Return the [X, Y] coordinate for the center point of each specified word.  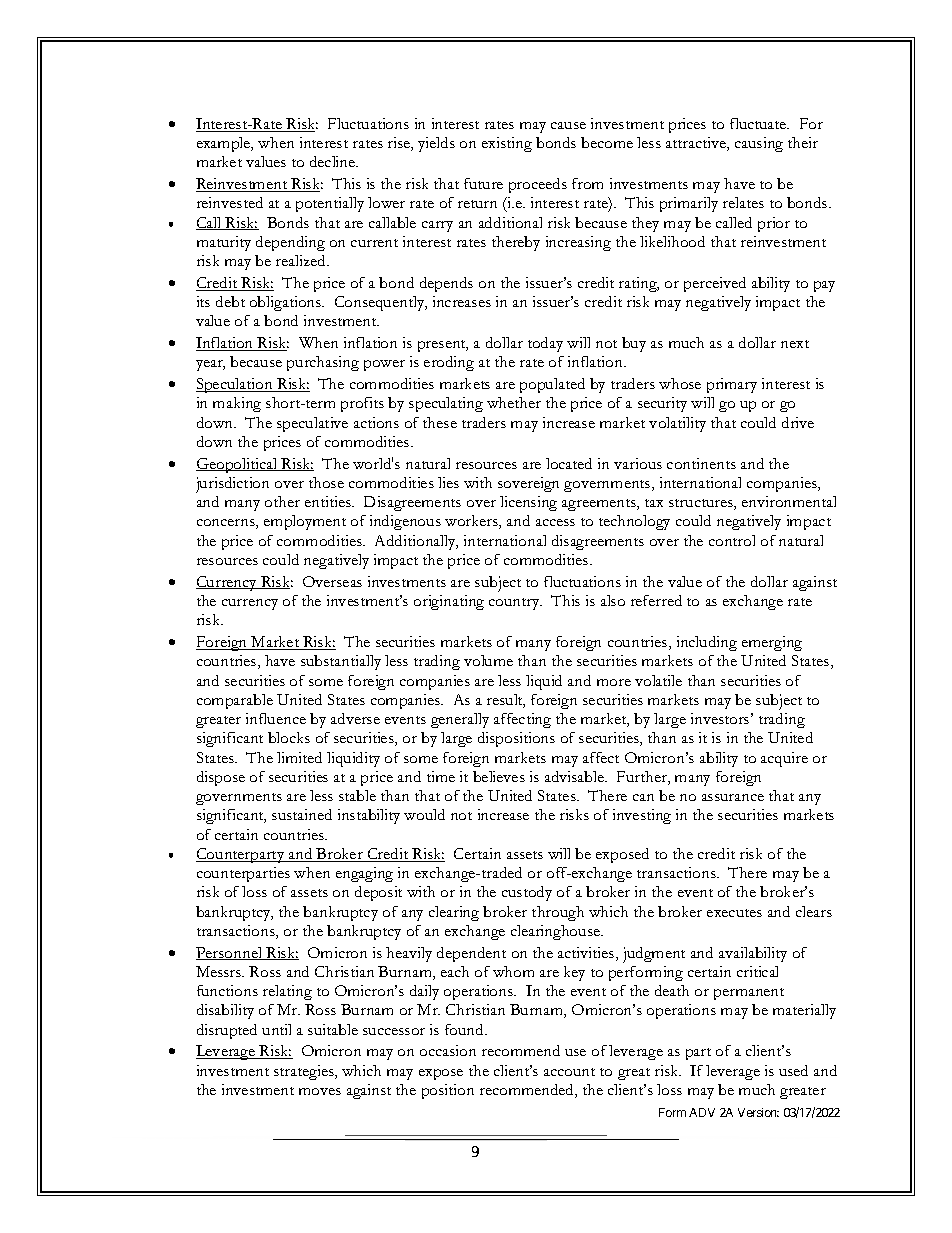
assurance [733, 797]
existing [507, 144]
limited [299, 757]
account [569, 1072]
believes [499, 776]
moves [320, 1091]
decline [334, 161]
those [326, 482]
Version [758, 1112]
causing [759, 144]
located [569, 463]
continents [701, 463]
